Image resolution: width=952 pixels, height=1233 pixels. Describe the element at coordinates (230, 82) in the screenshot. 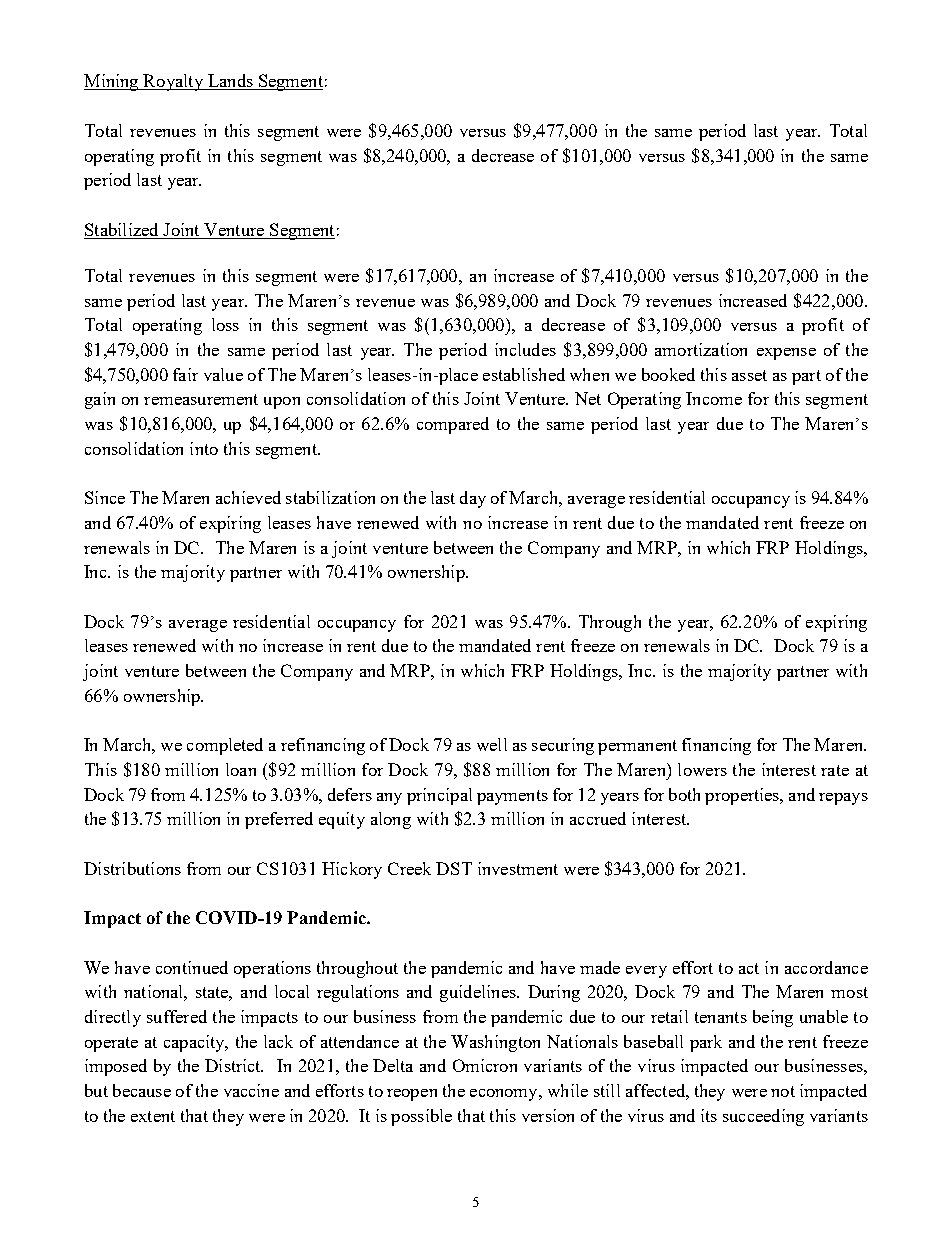

I see `Lands` at that location.
